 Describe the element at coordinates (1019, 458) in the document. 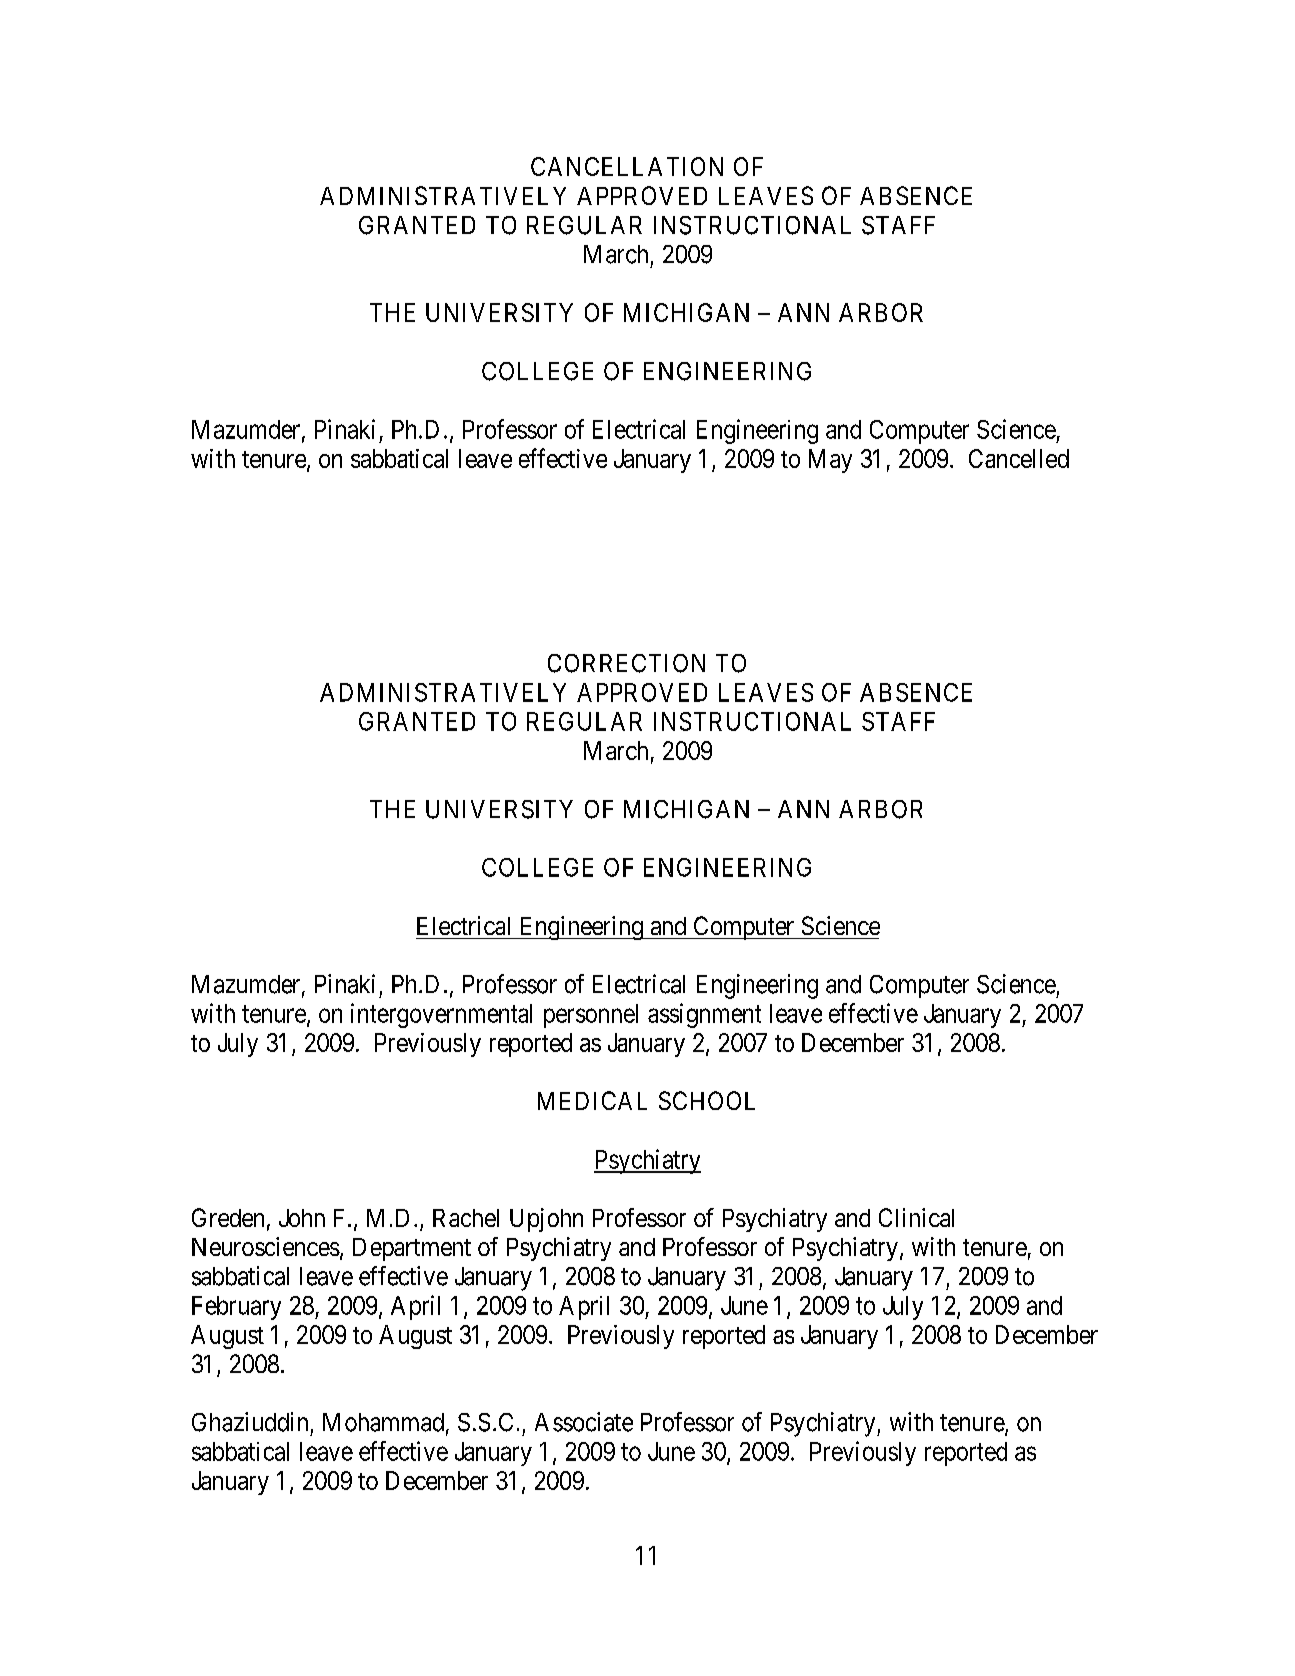

I see `Cancelled` at that location.
